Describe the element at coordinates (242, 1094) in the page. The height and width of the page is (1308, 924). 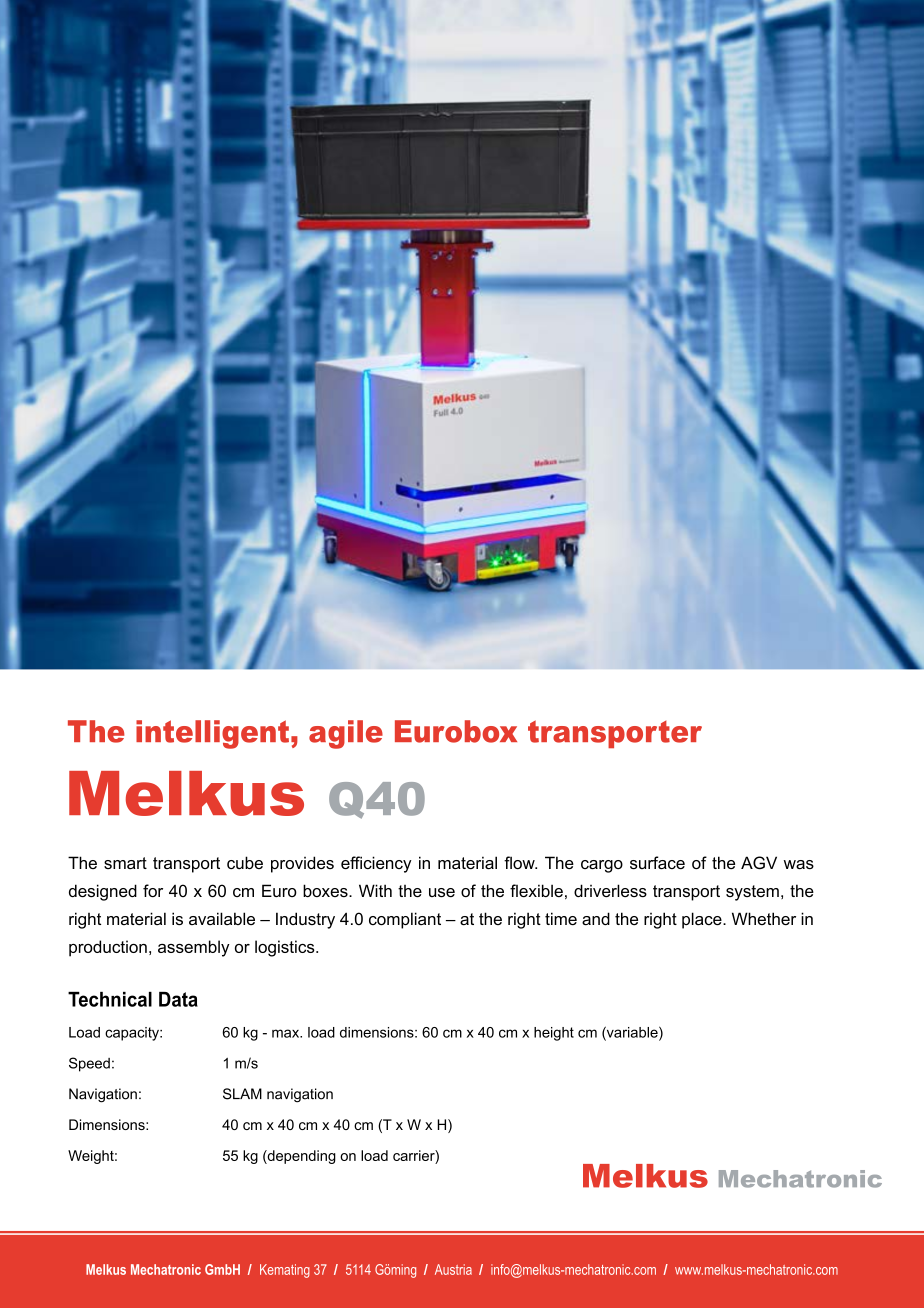
I see `SLAM` at that location.
